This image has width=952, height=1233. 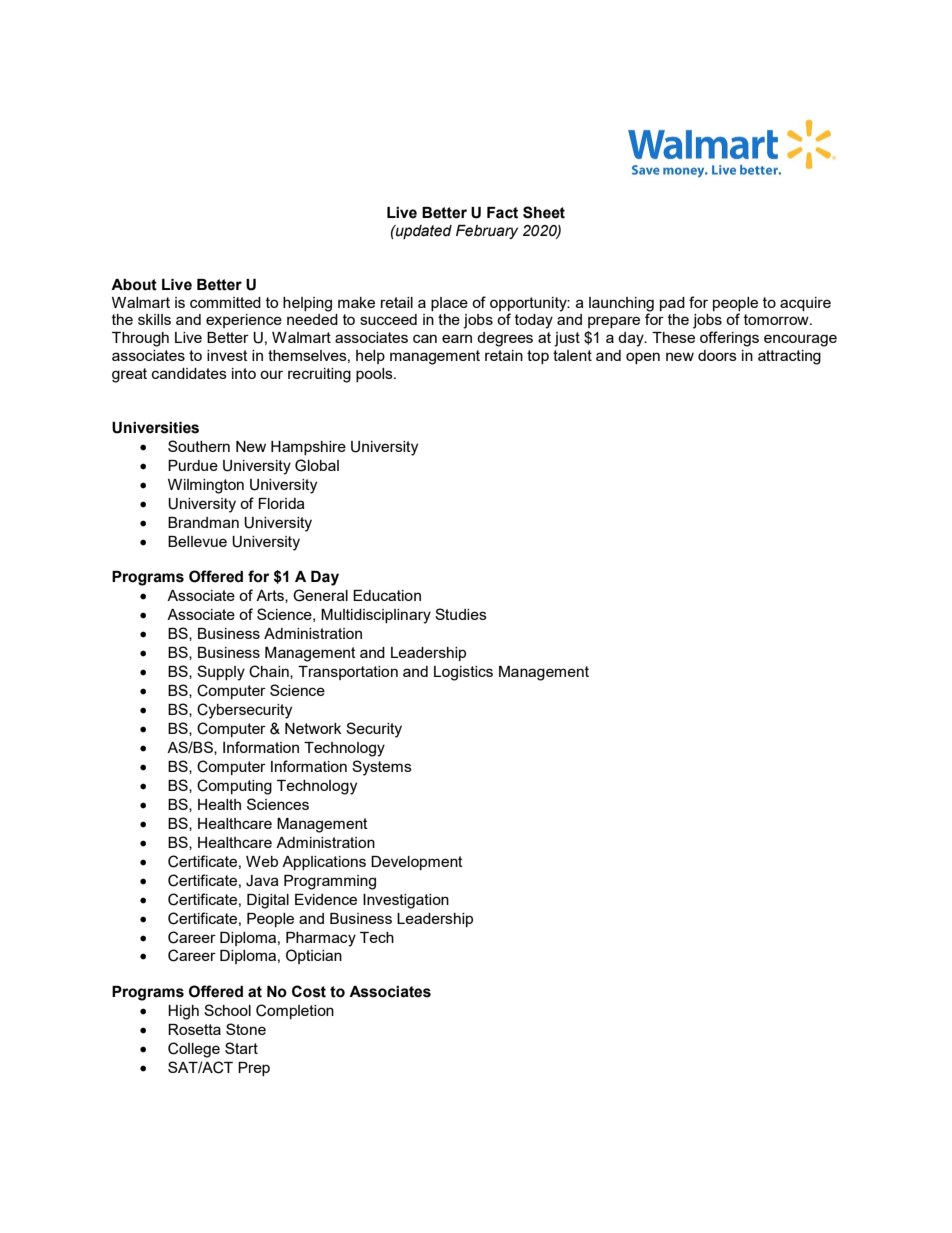 What do you see at coordinates (463, 673) in the image?
I see `Logistics` at bounding box center [463, 673].
